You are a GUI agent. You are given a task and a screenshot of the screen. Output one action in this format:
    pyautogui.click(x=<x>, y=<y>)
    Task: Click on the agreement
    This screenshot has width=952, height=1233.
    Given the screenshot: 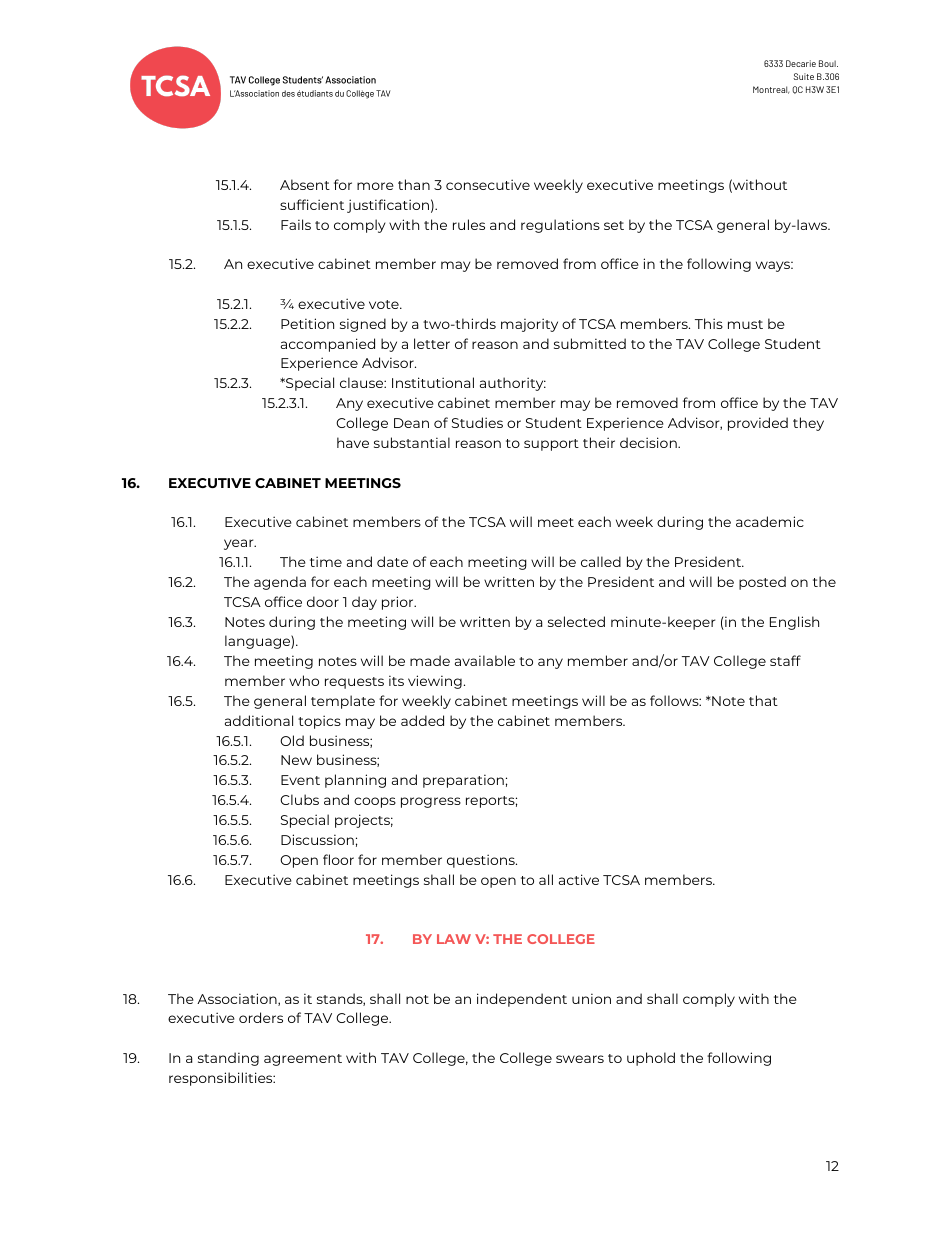 What is the action you would take?
    pyautogui.click(x=303, y=1060)
